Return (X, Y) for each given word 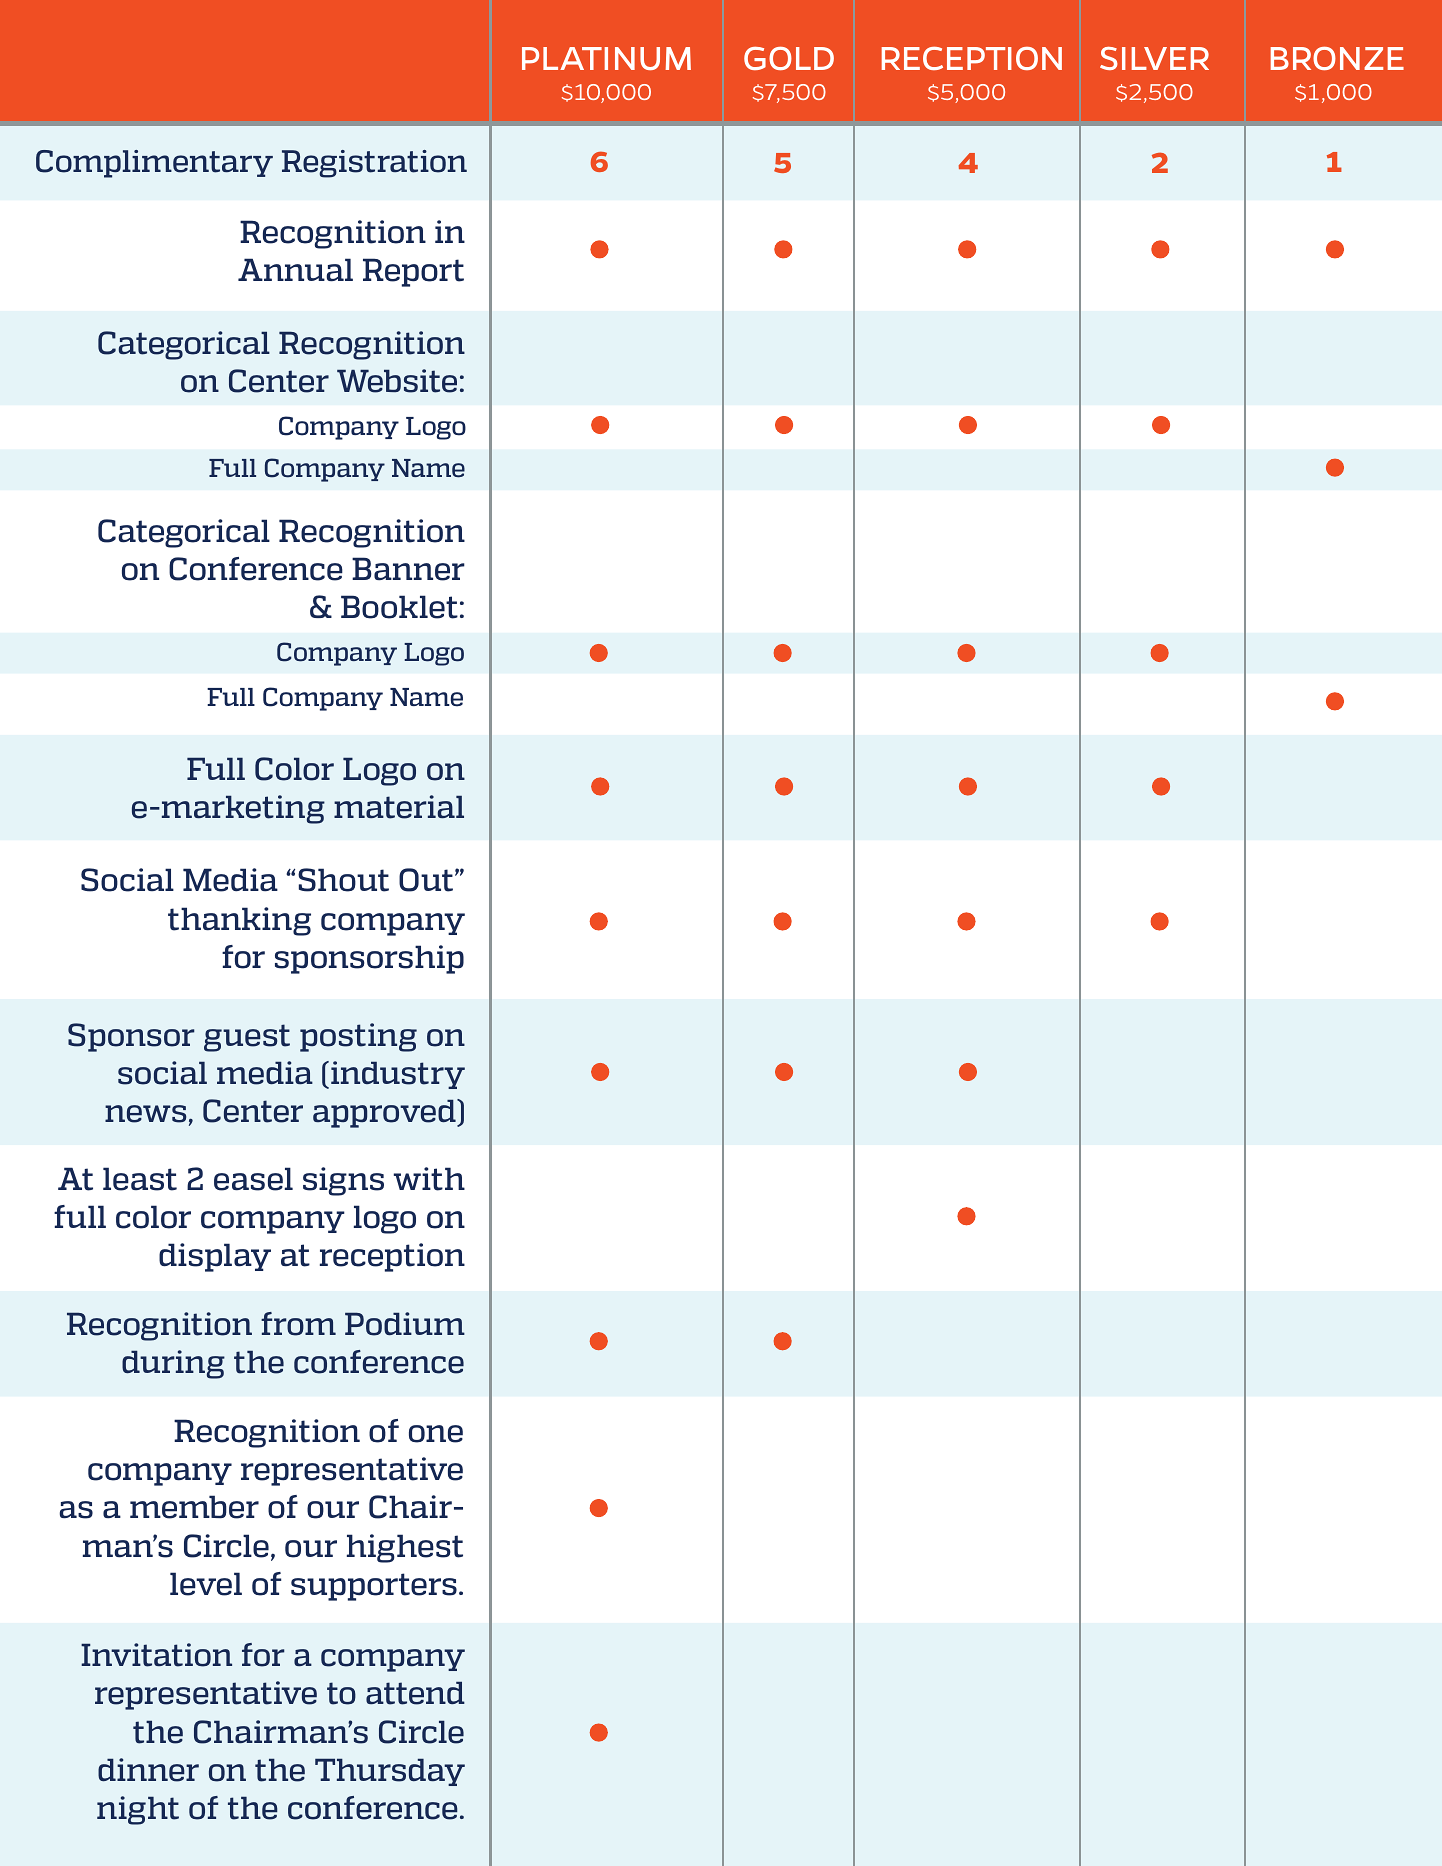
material (399, 807)
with (429, 1179)
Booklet (399, 607)
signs (343, 1181)
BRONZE (1337, 58)
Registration (374, 164)
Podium (405, 1324)
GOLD (789, 58)
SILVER (1154, 58)
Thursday (390, 1772)
